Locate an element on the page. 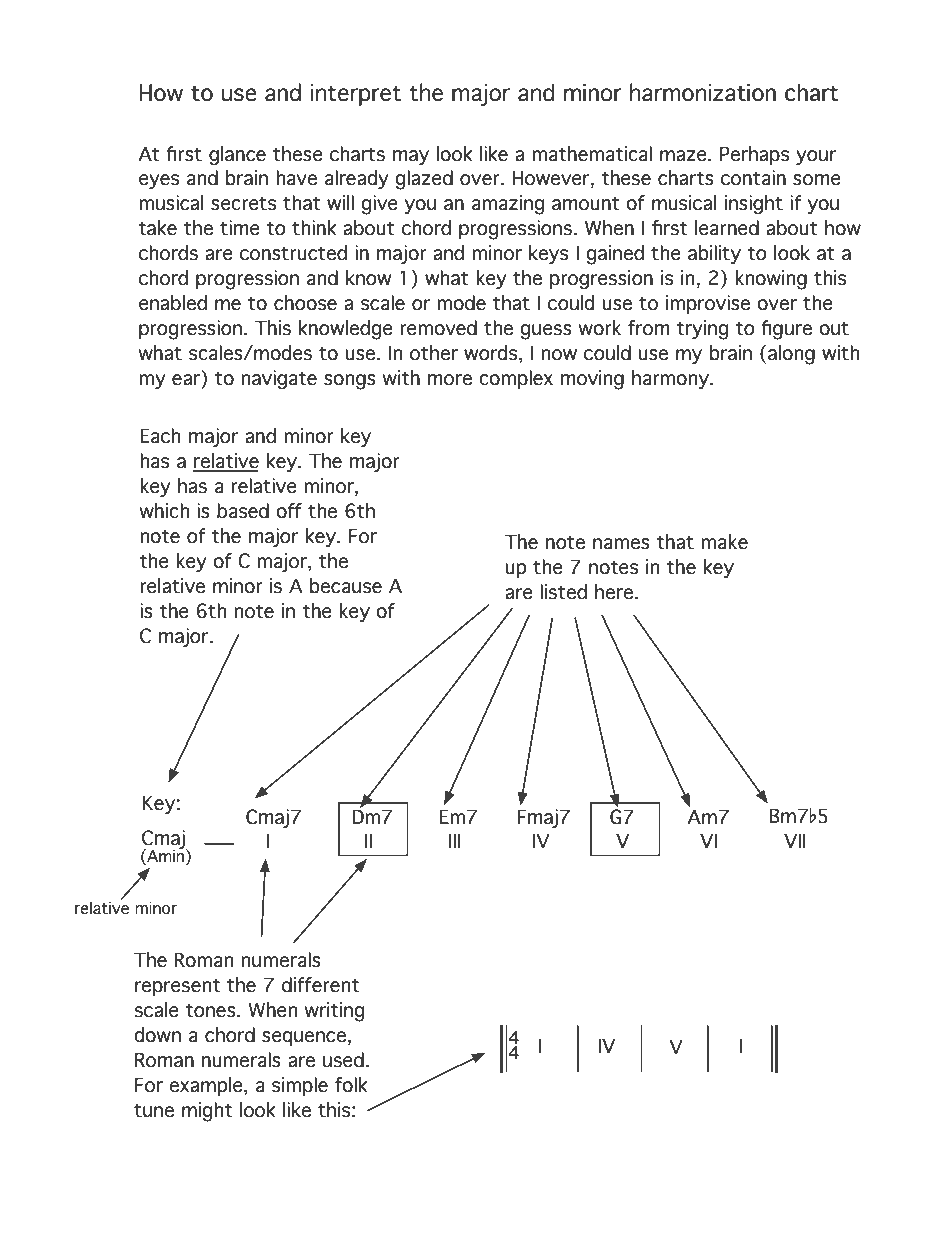 Image resolution: width=952 pixels, height=1233 pixels. listed is located at coordinates (563, 592).
